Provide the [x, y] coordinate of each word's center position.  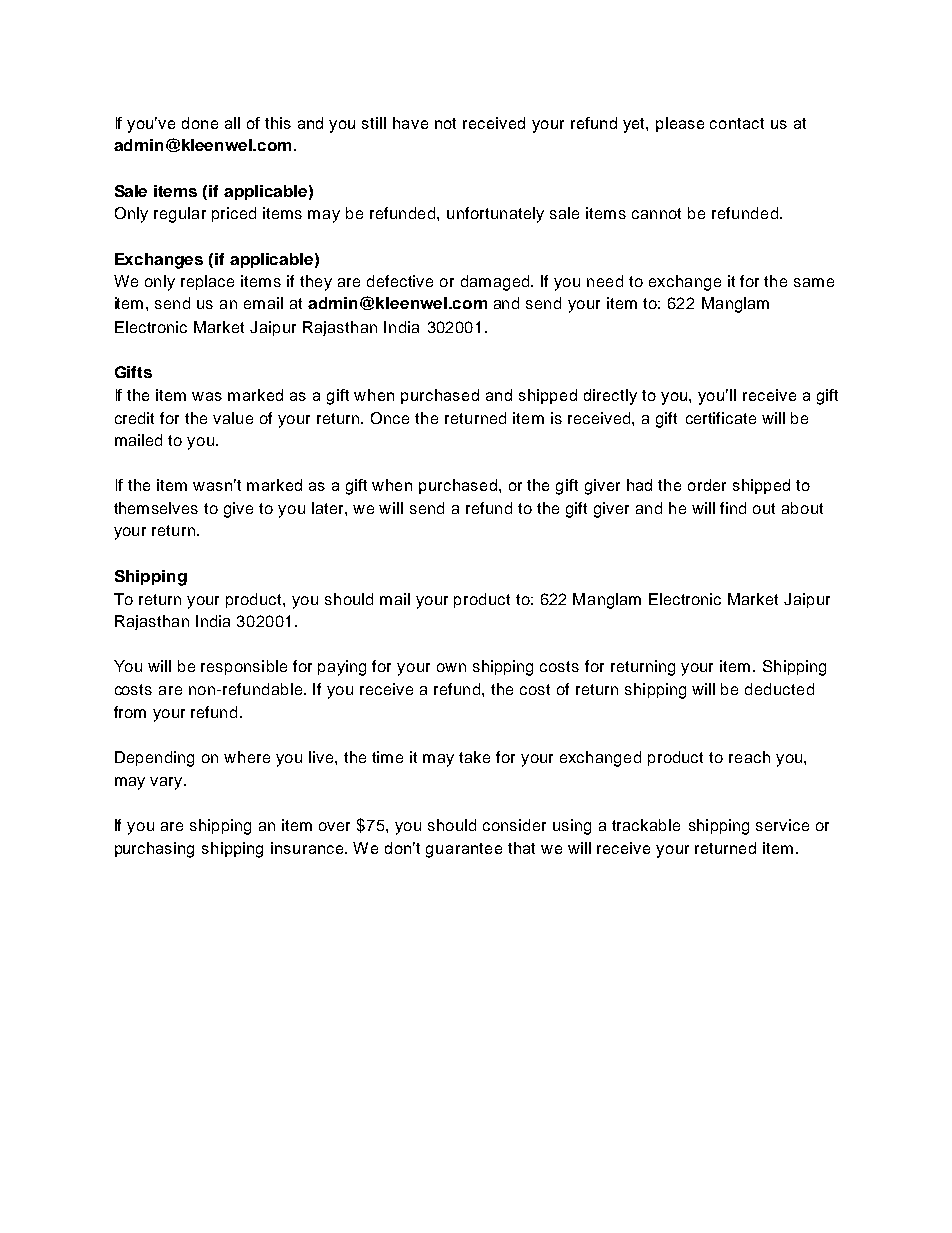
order [707, 485]
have [410, 123]
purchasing [154, 850]
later [329, 508]
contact [737, 123]
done [200, 123]
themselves [156, 508]
